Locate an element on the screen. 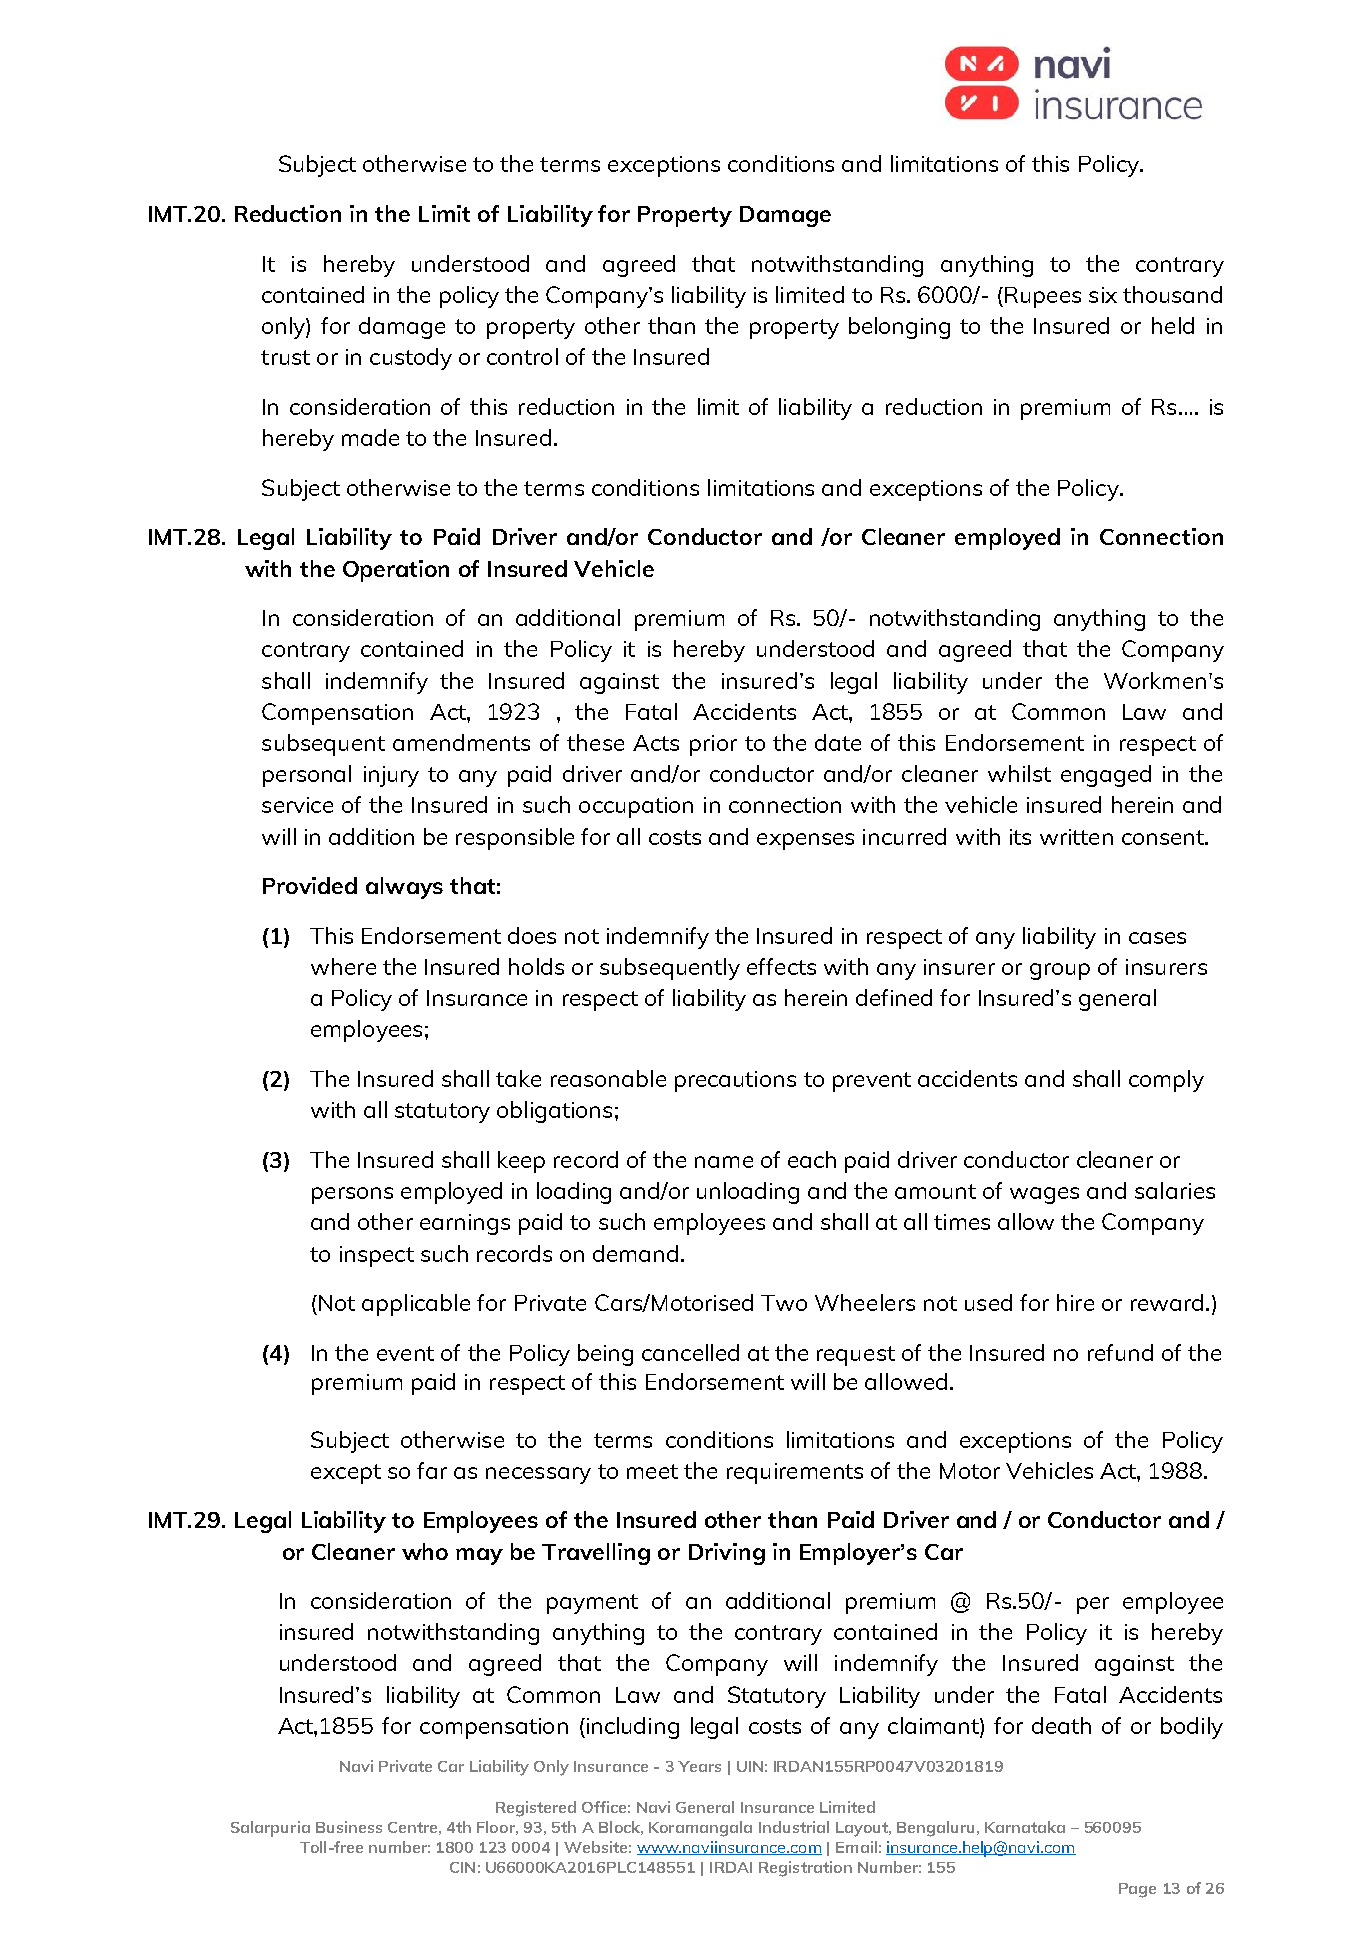 Image resolution: width=1371 pixels, height=1939 pixels. Industrial is located at coordinates (794, 1827).
